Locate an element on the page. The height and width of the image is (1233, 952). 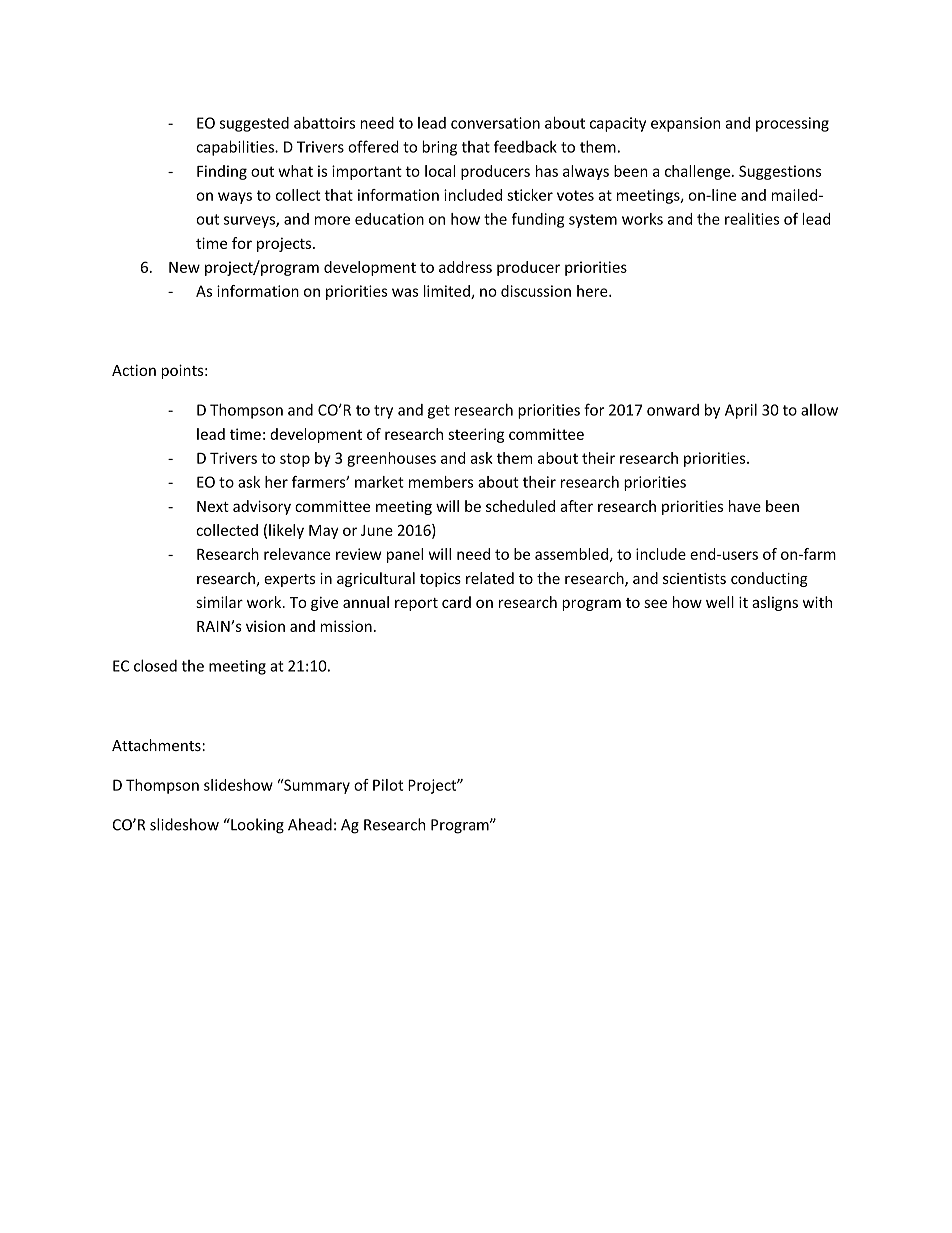
capabilities is located at coordinates (236, 148).
